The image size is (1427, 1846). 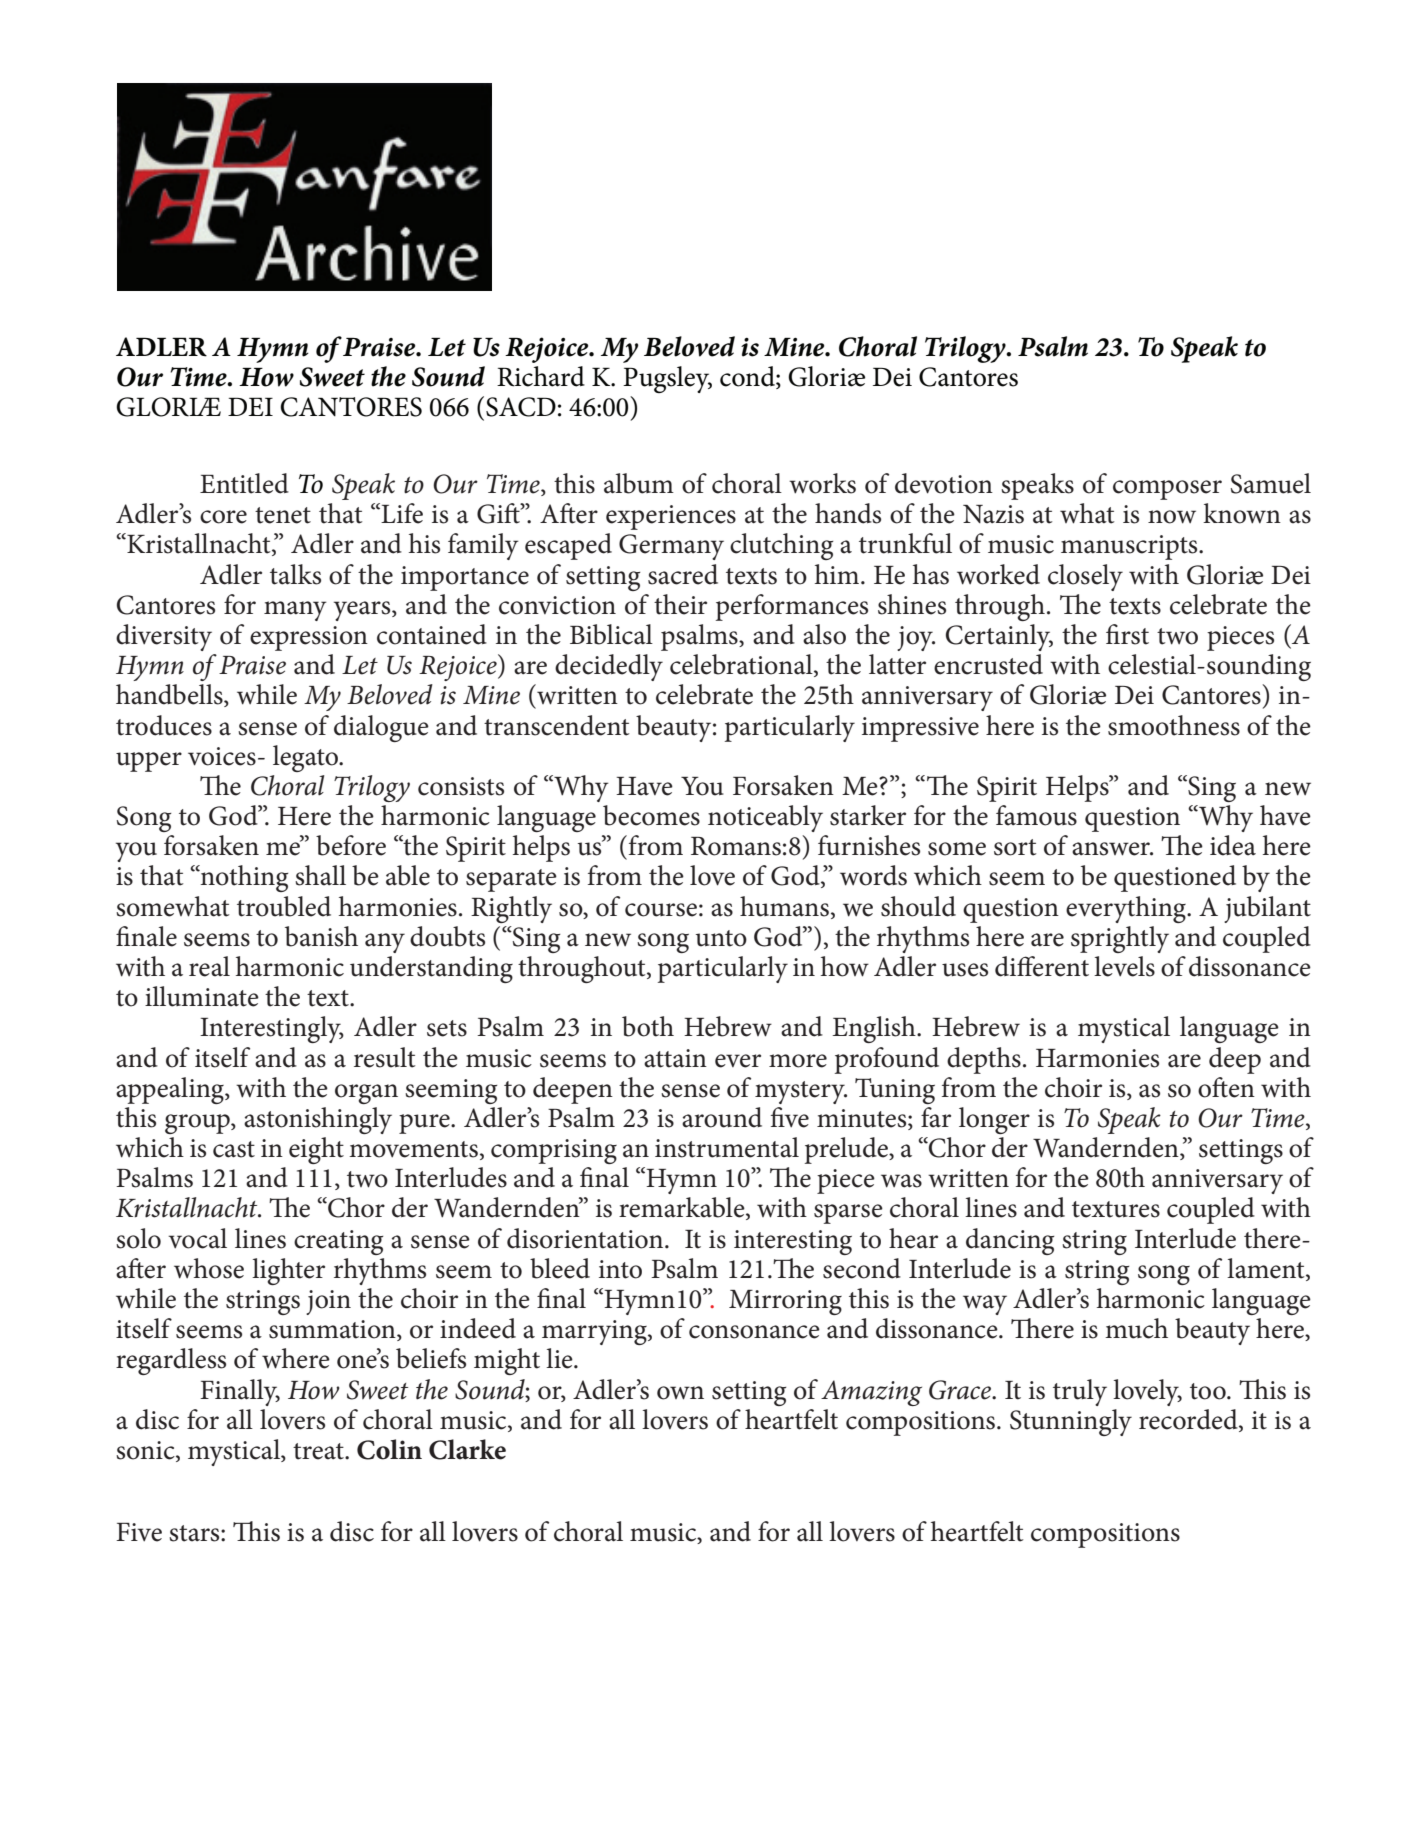 What do you see at coordinates (309, 638) in the screenshot?
I see `expression` at bounding box center [309, 638].
